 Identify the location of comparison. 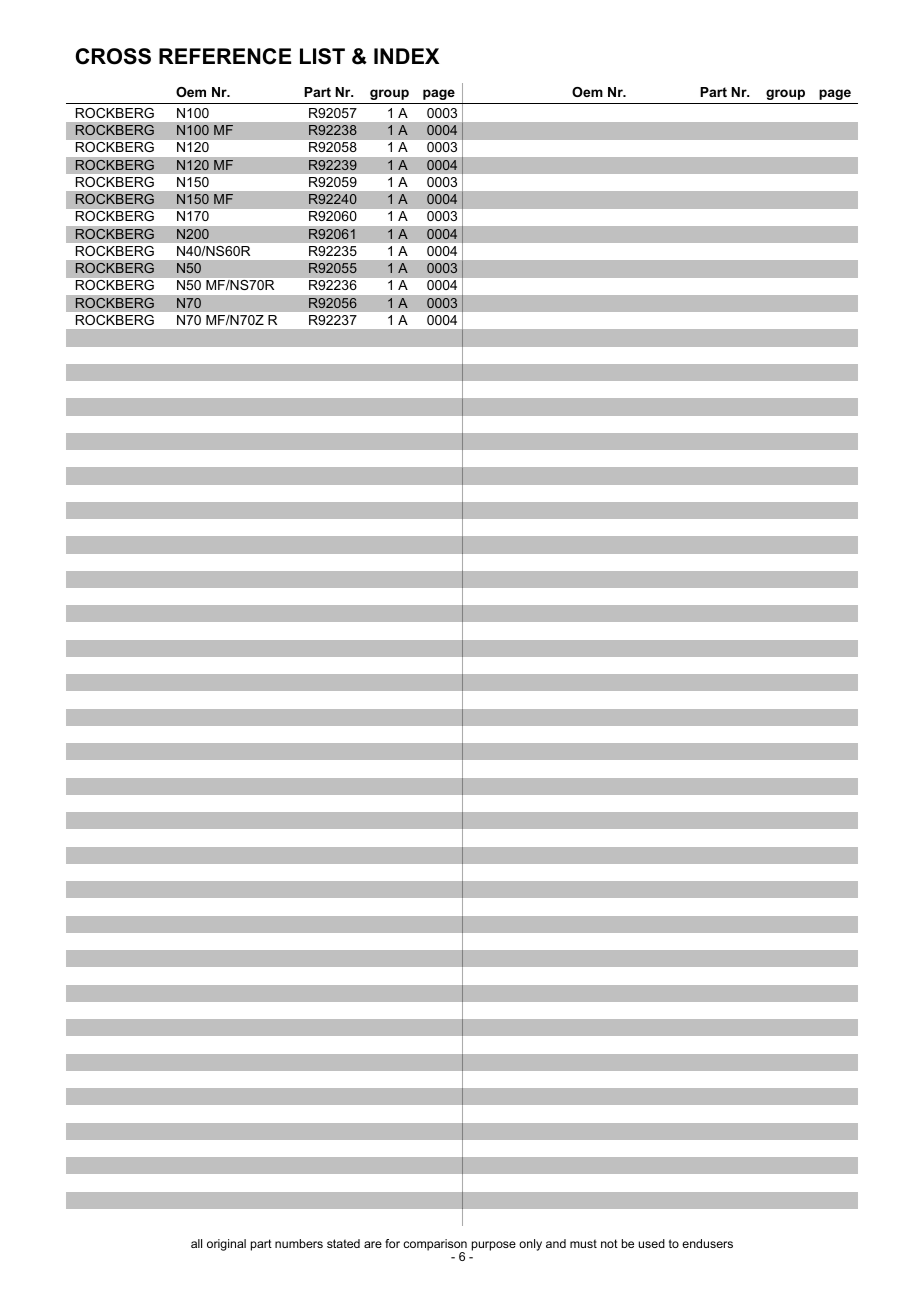
(435, 1246).
